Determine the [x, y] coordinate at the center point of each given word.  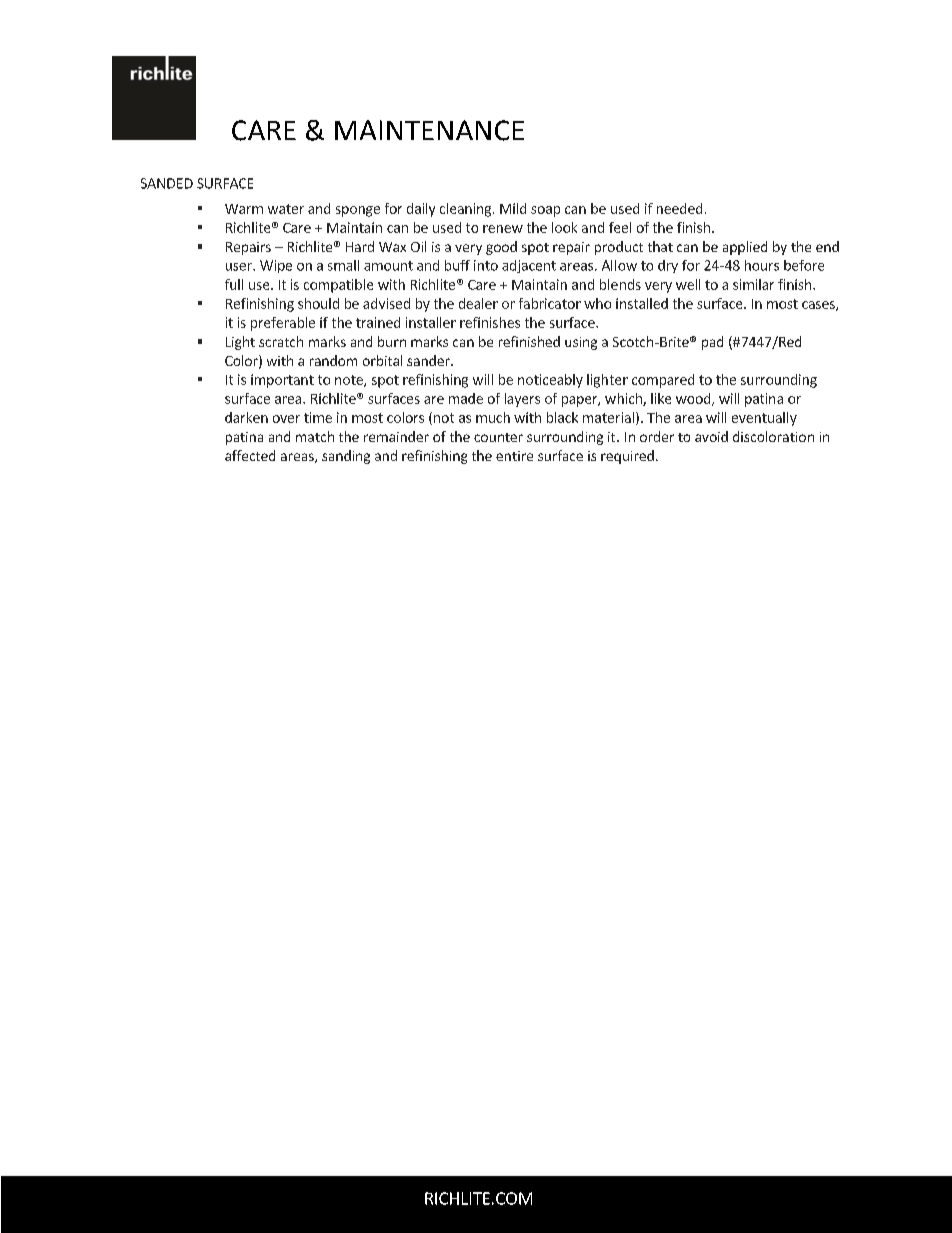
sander [429, 360]
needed [679, 208]
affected [250, 455]
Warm [244, 209]
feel [620, 227]
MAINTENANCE [429, 130]
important [282, 381]
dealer [478, 303]
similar [753, 284]
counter [498, 437]
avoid [711, 436]
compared [663, 381]
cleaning [467, 210]
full [234, 284]
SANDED [167, 183]
